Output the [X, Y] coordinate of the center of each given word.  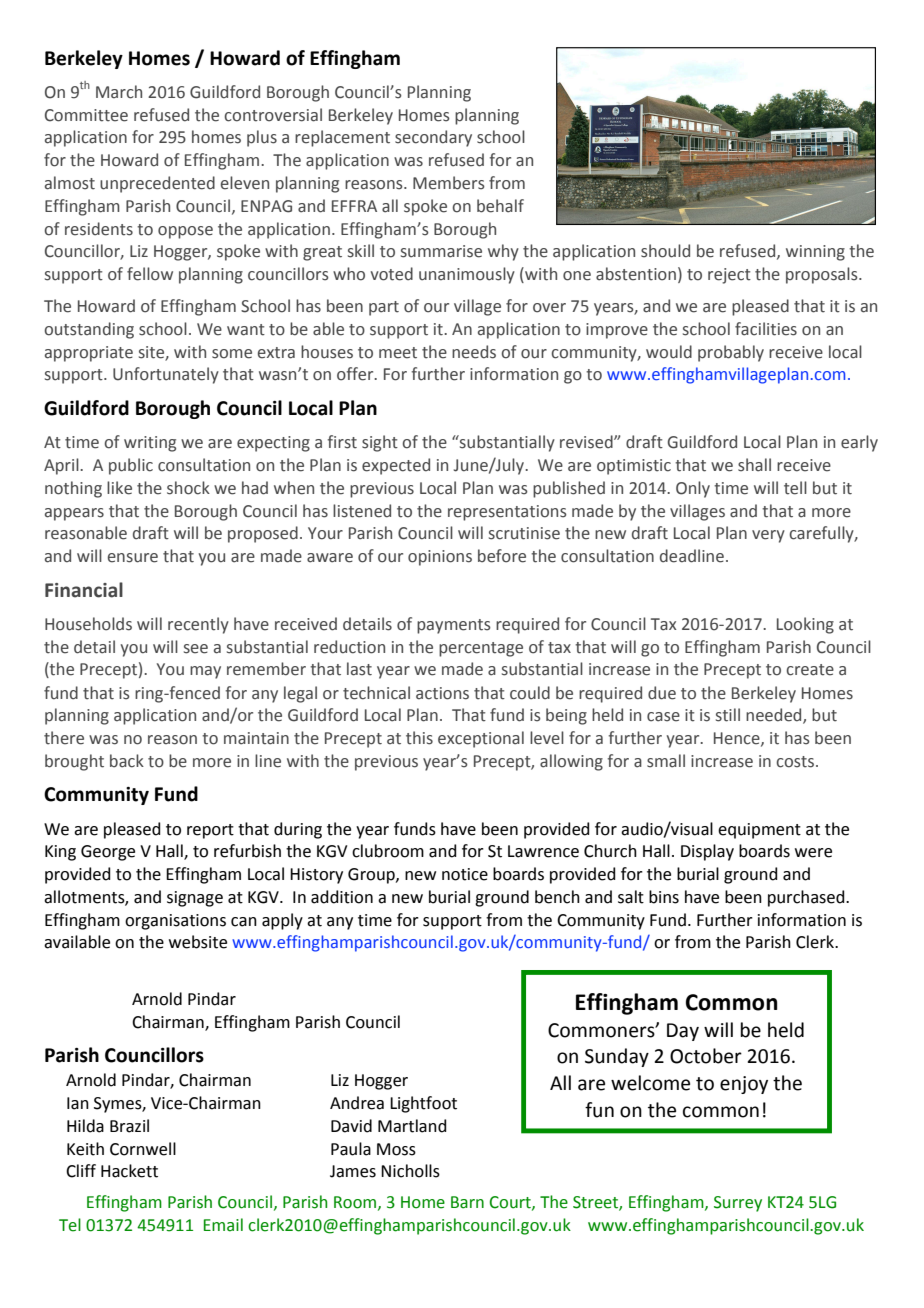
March [119, 92]
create [810, 670]
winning [815, 253]
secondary [433, 138]
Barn [467, 1202]
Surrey [738, 1204]
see [196, 649]
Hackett [129, 1171]
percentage [481, 649]
